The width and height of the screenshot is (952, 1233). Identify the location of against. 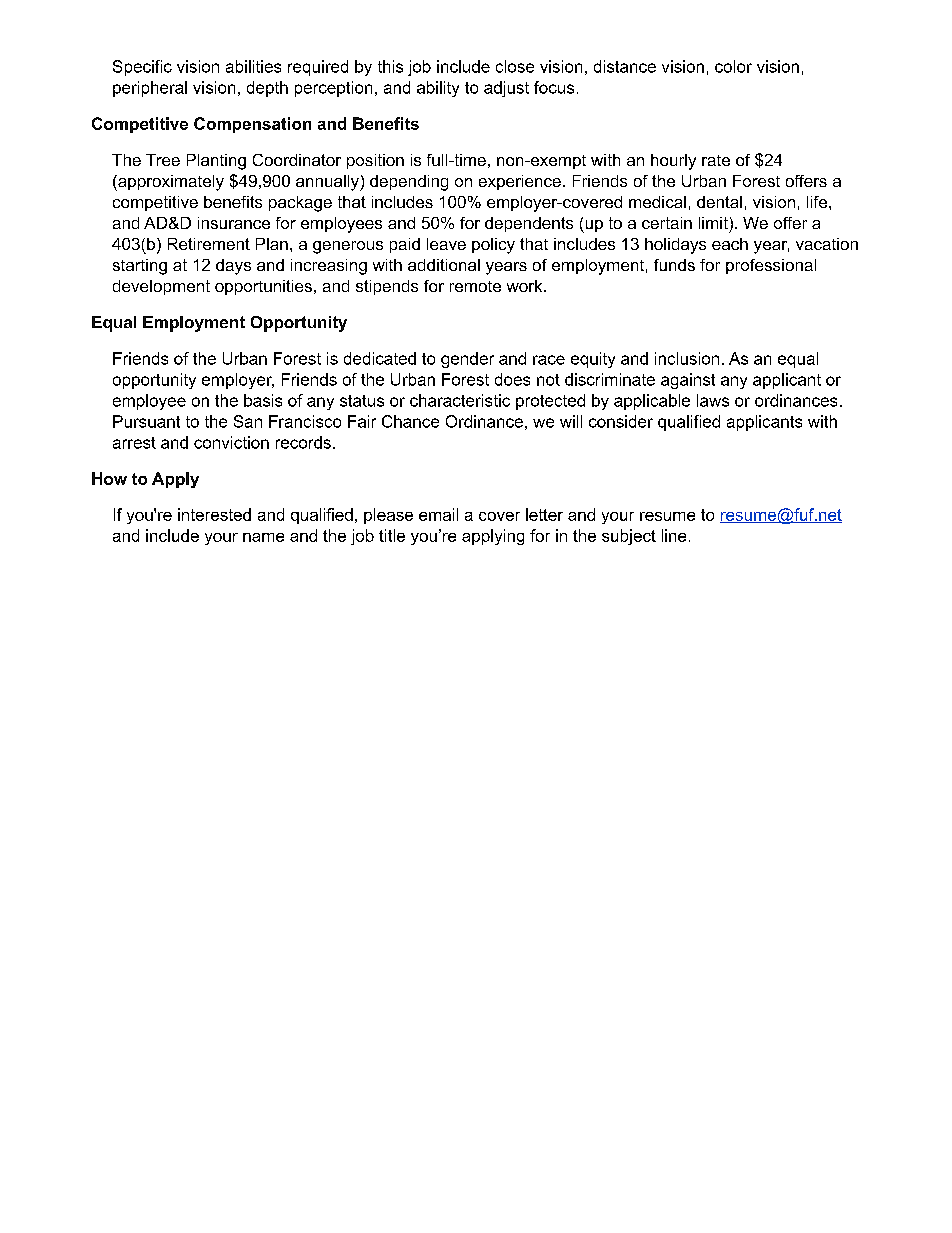
(688, 381).
